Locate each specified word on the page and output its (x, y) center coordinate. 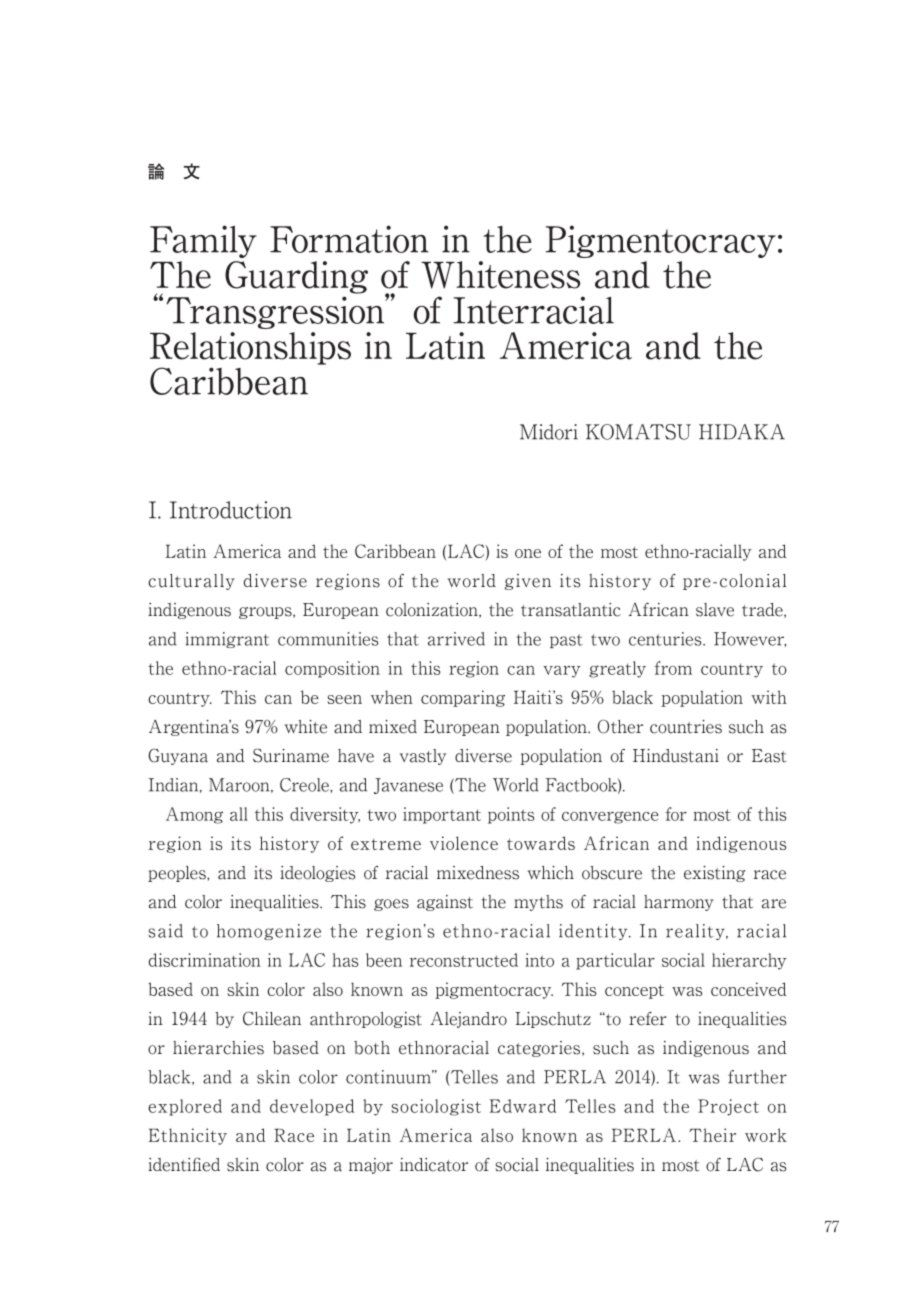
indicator (434, 1165)
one (528, 553)
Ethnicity (187, 1136)
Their (712, 1135)
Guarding (296, 277)
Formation (349, 239)
